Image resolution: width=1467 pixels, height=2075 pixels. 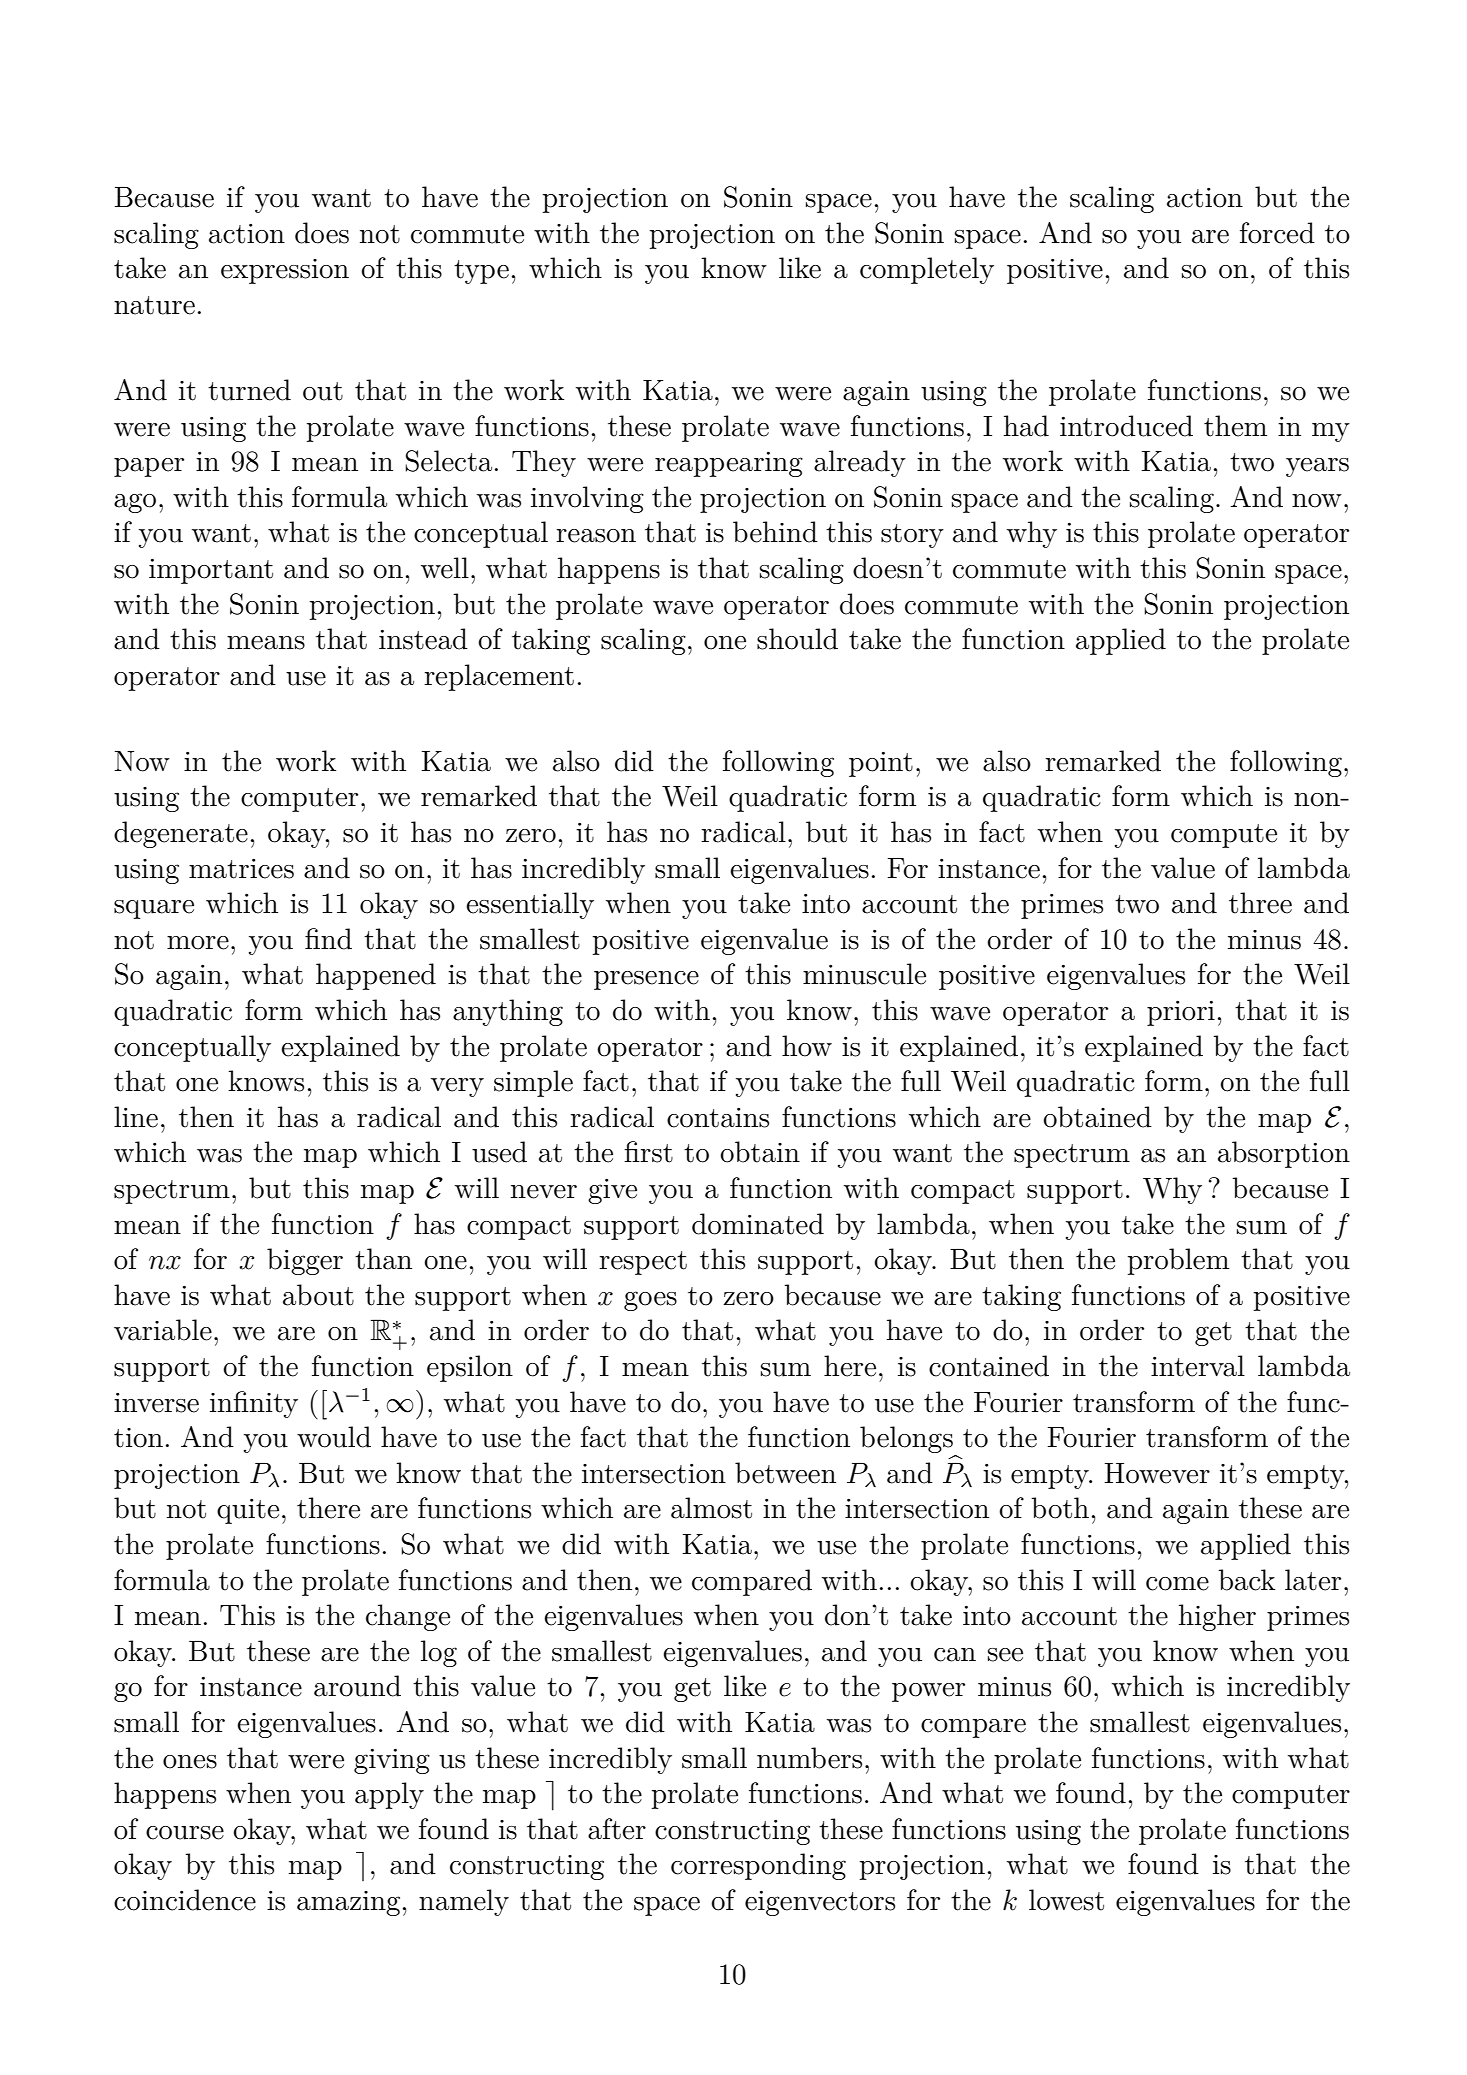 What do you see at coordinates (285, 271) in the screenshot?
I see `expression` at bounding box center [285, 271].
